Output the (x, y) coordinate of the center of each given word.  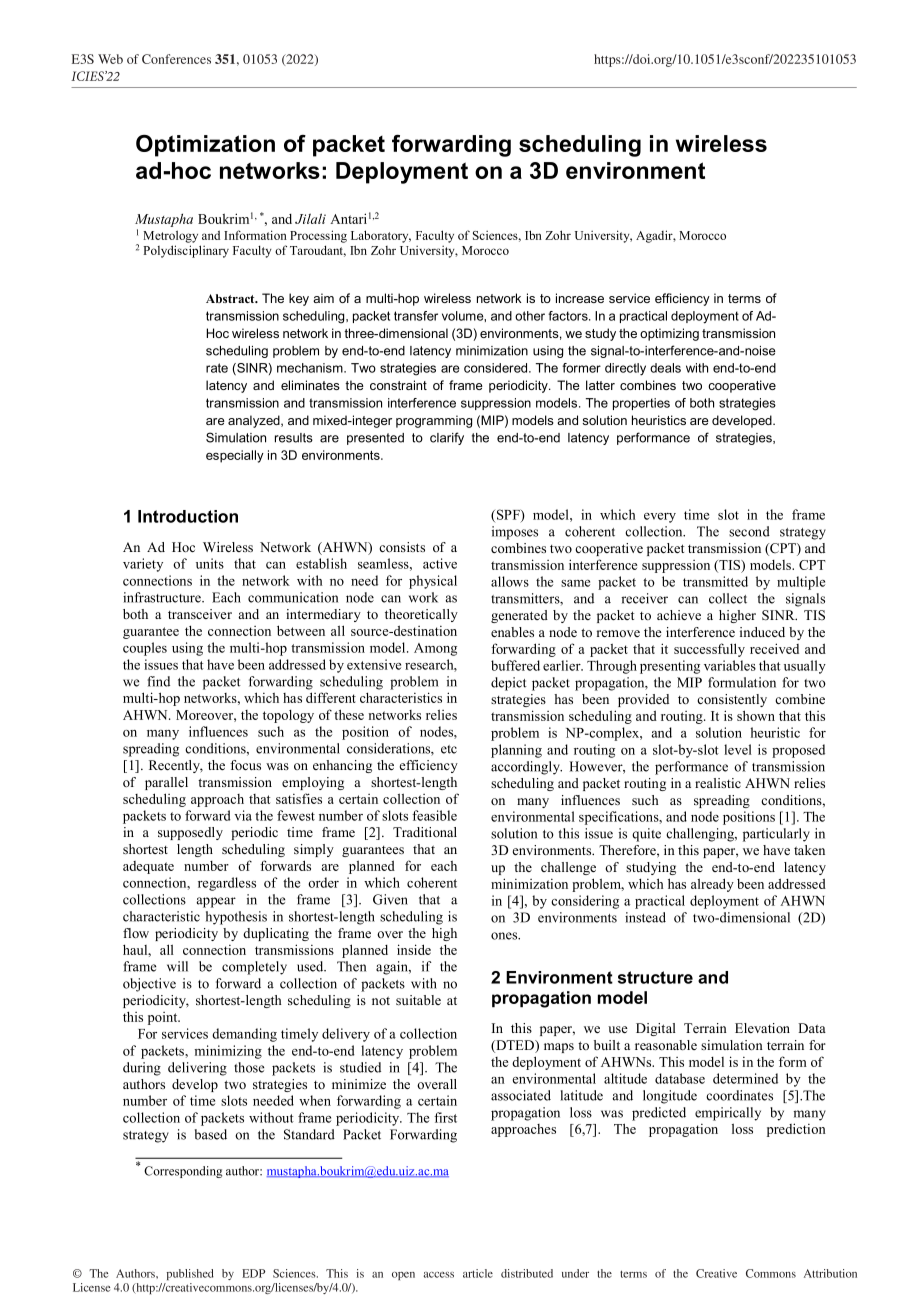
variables (730, 665)
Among (435, 649)
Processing (318, 236)
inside (414, 949)
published (190, 1274)
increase (580, 298)
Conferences (176, 59)
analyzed (255, 421)
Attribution (830, 1273)
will (177, 966)
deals (665, 368)
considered (497, 368)
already (712, 885)
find (159, 681)
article (478, 1273)
